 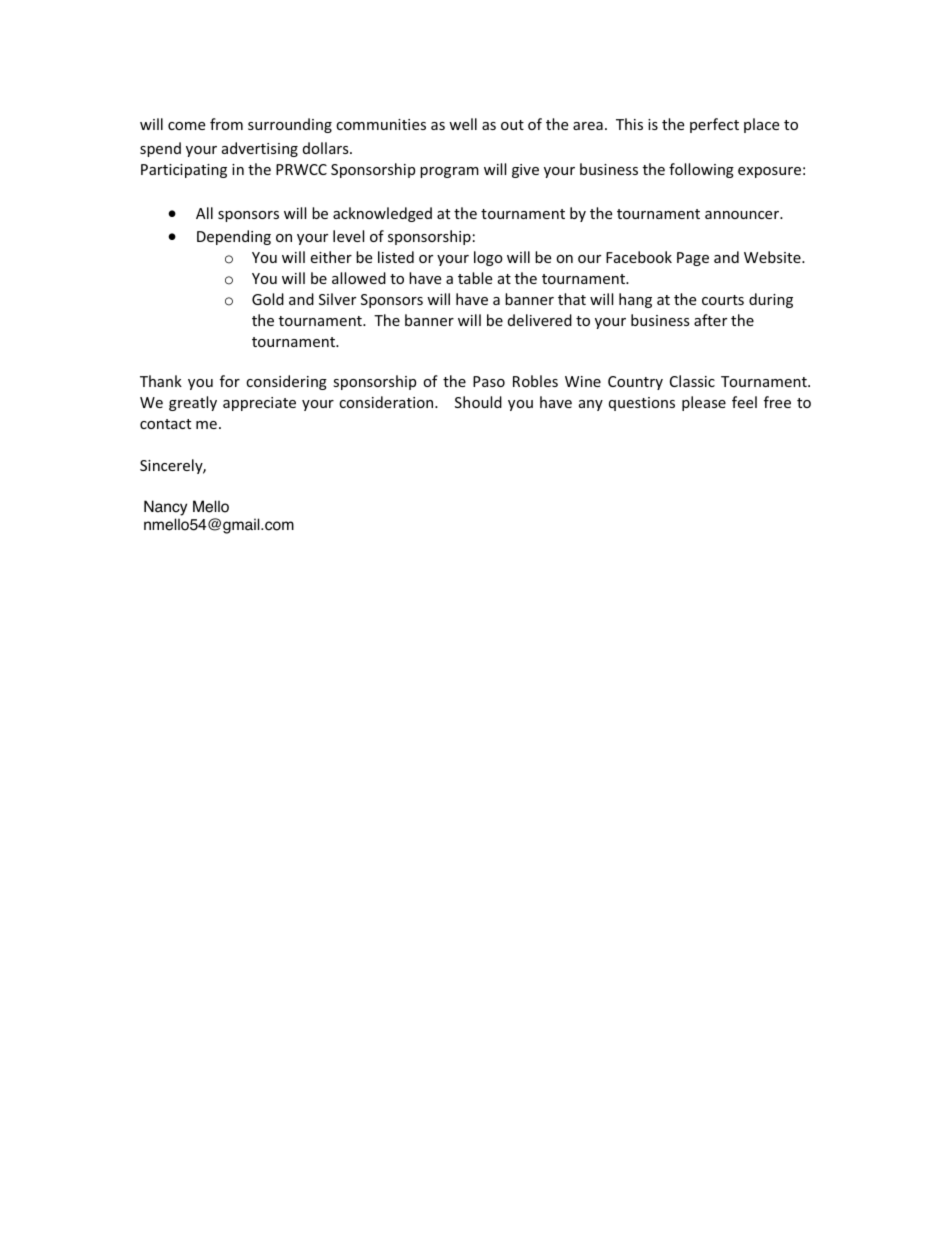 I want to click on well, so click(x=463, y=124).
